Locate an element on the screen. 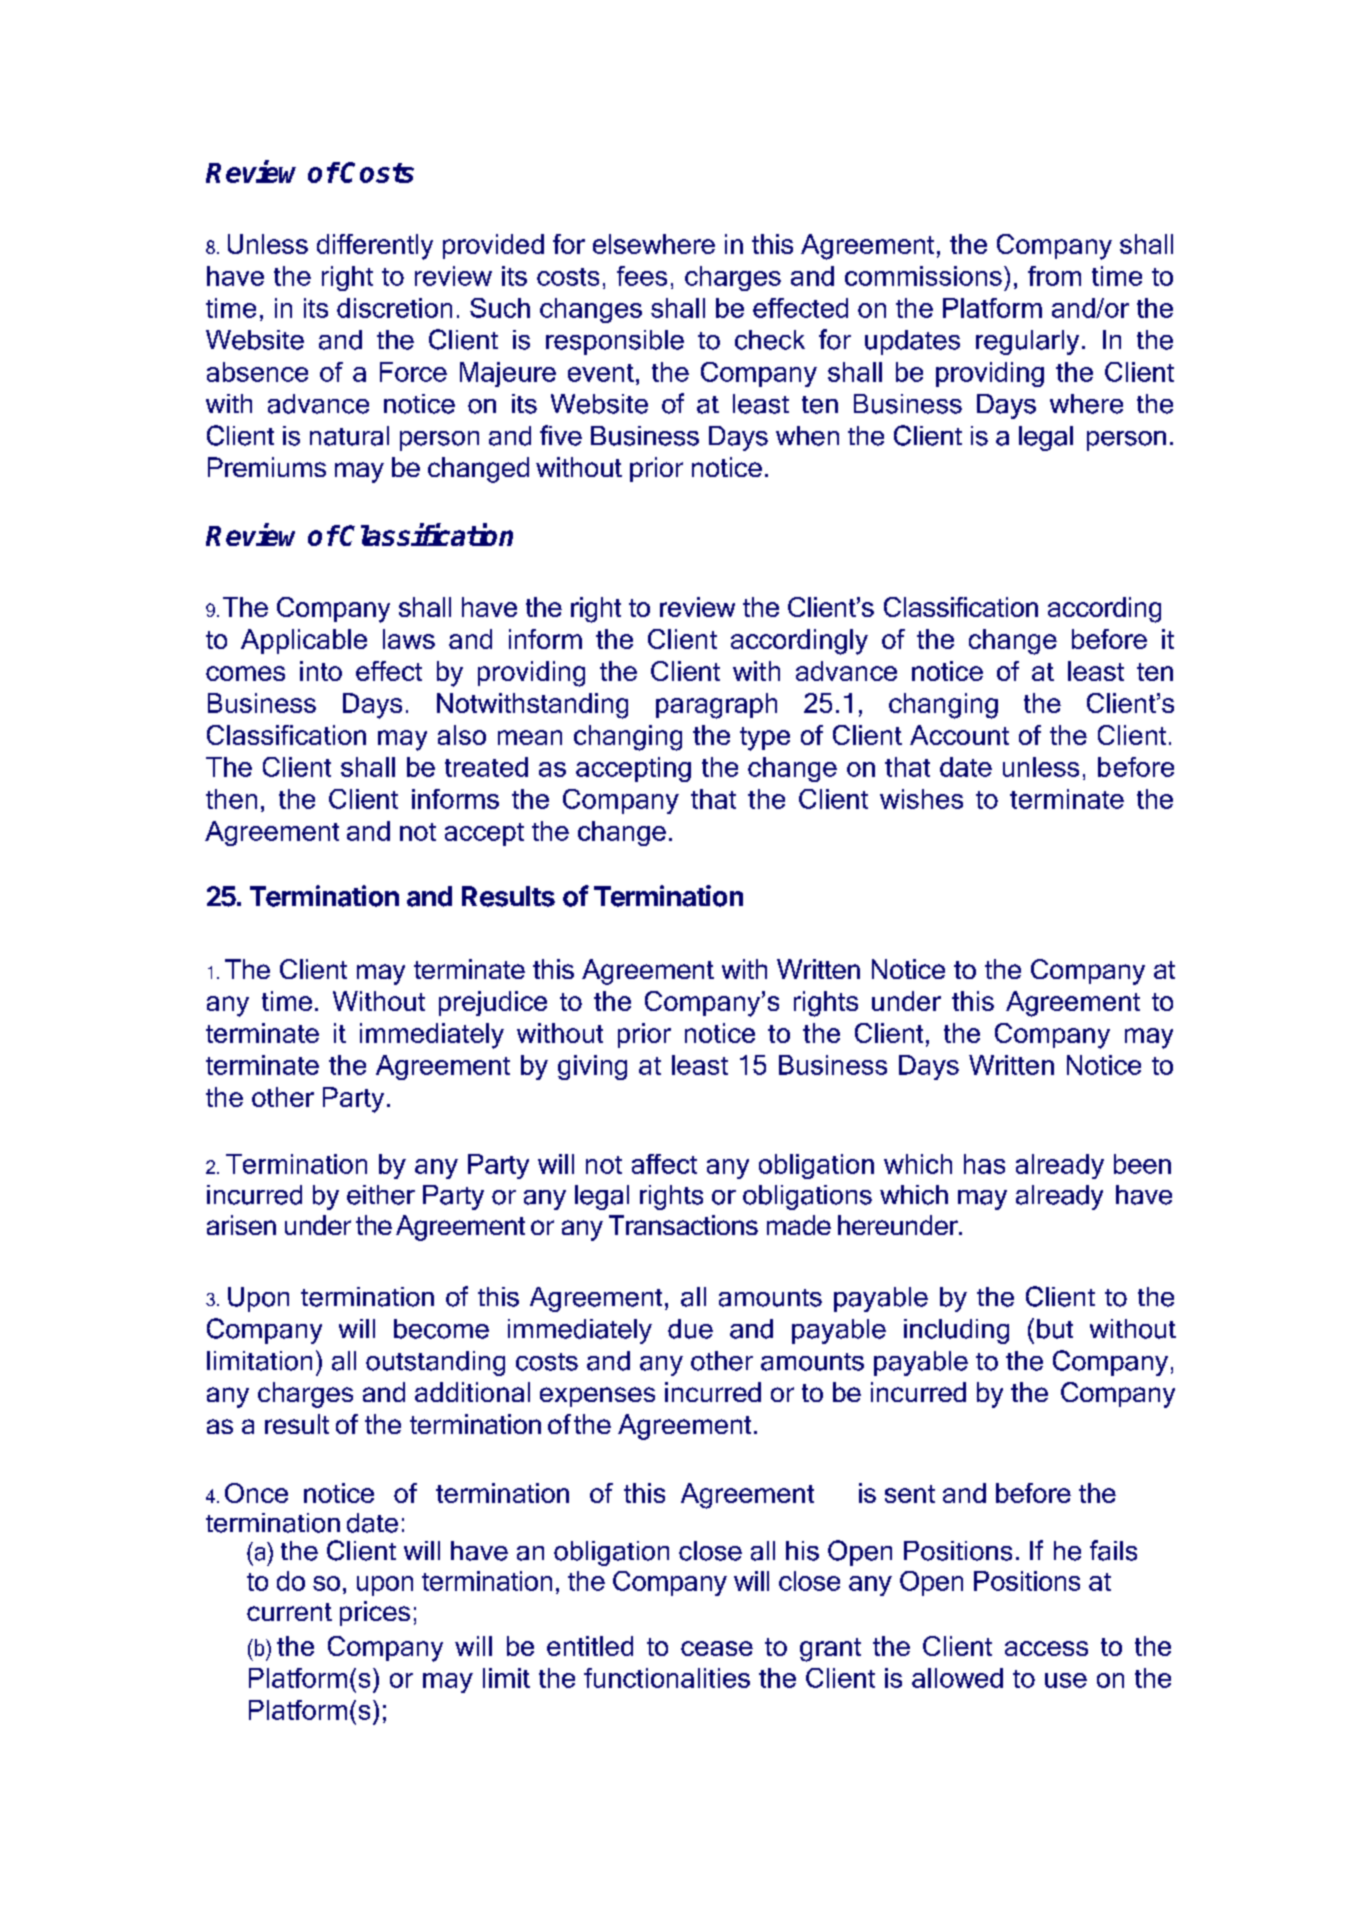 This screenshot has width=1364, height=1926. prices is located at coordinates (375, 1613).
